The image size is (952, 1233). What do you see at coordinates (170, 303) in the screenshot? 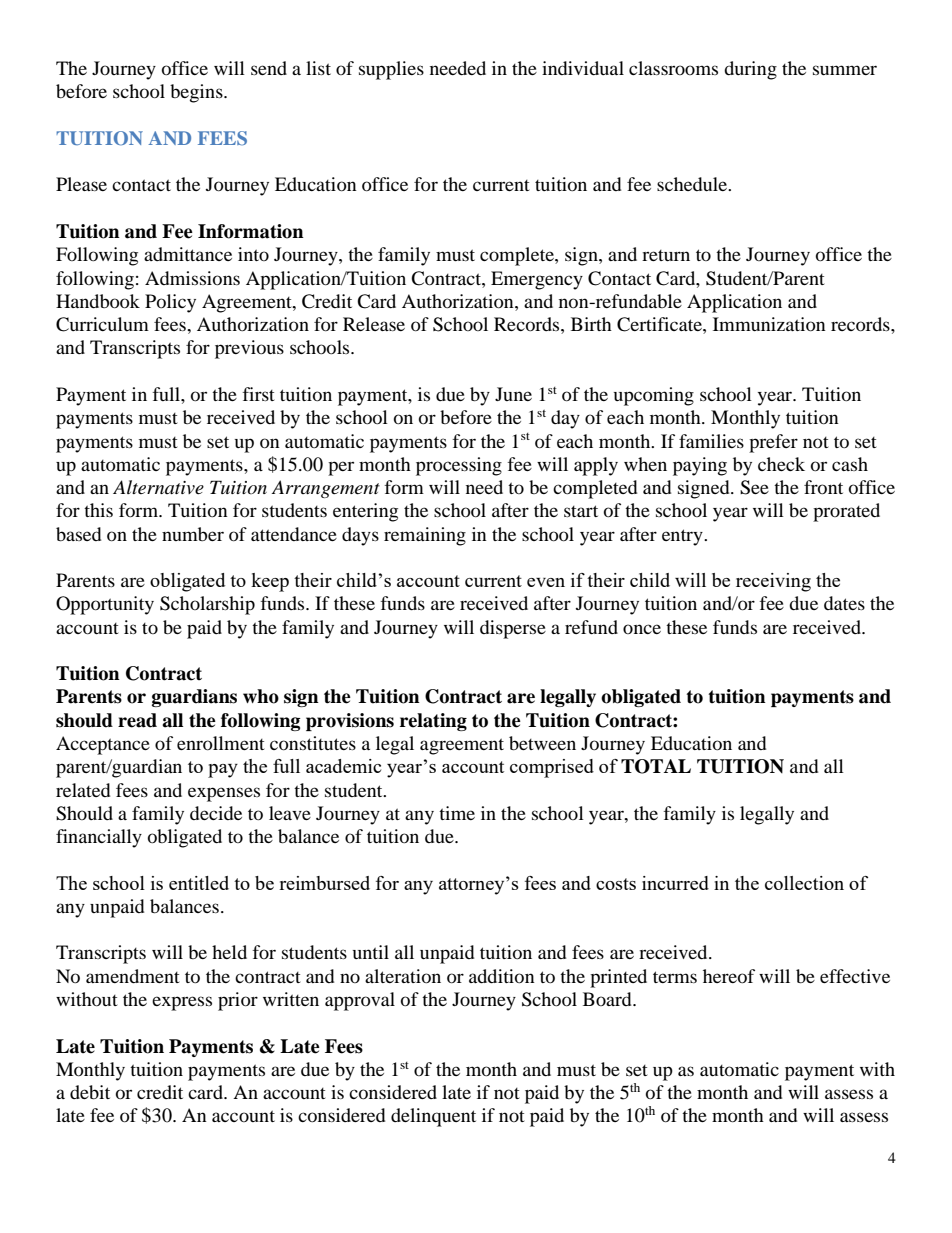
I see `Policy` at bounding box center [170, 303].
